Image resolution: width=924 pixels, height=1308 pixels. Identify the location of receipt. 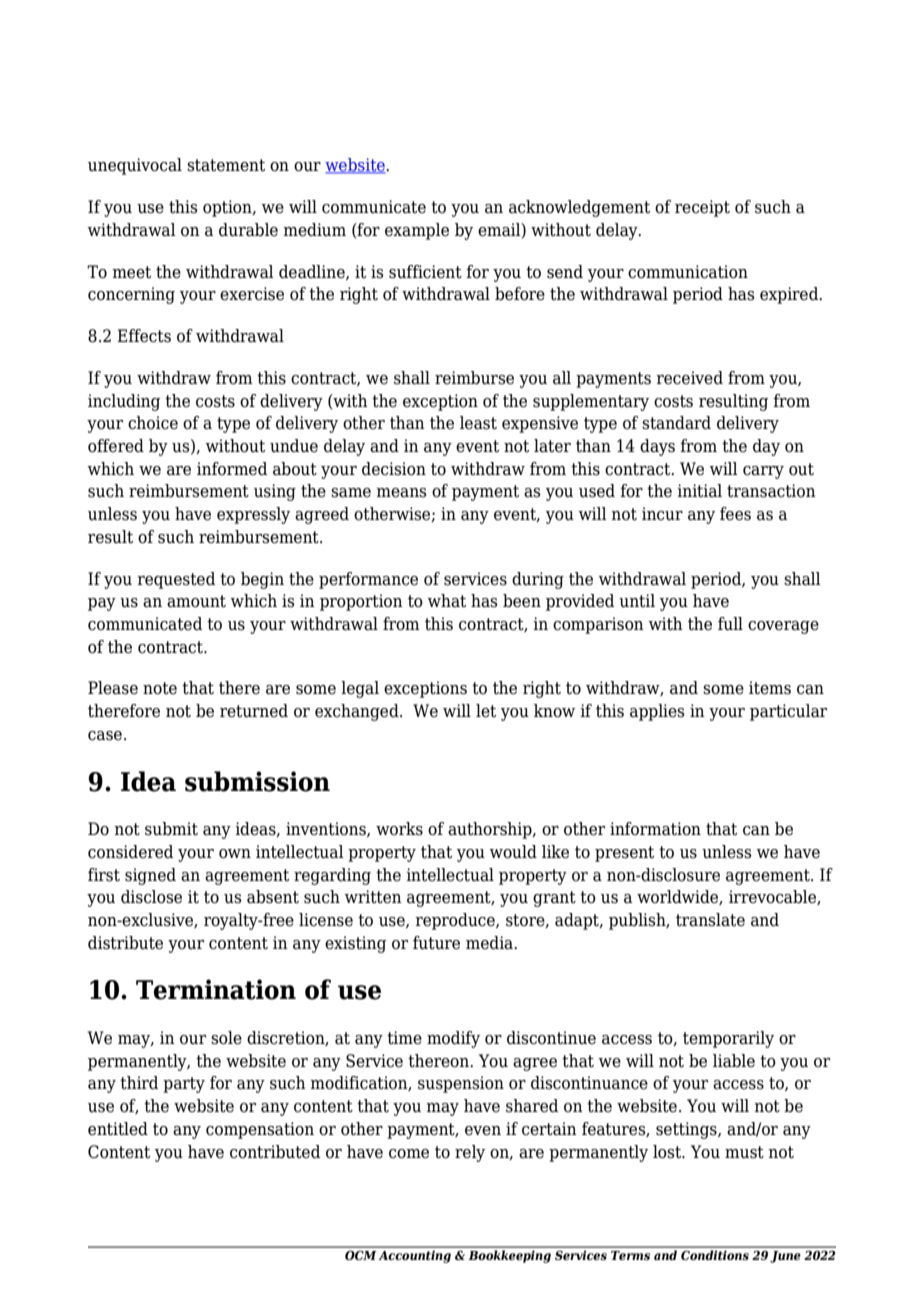
(702, 208).
